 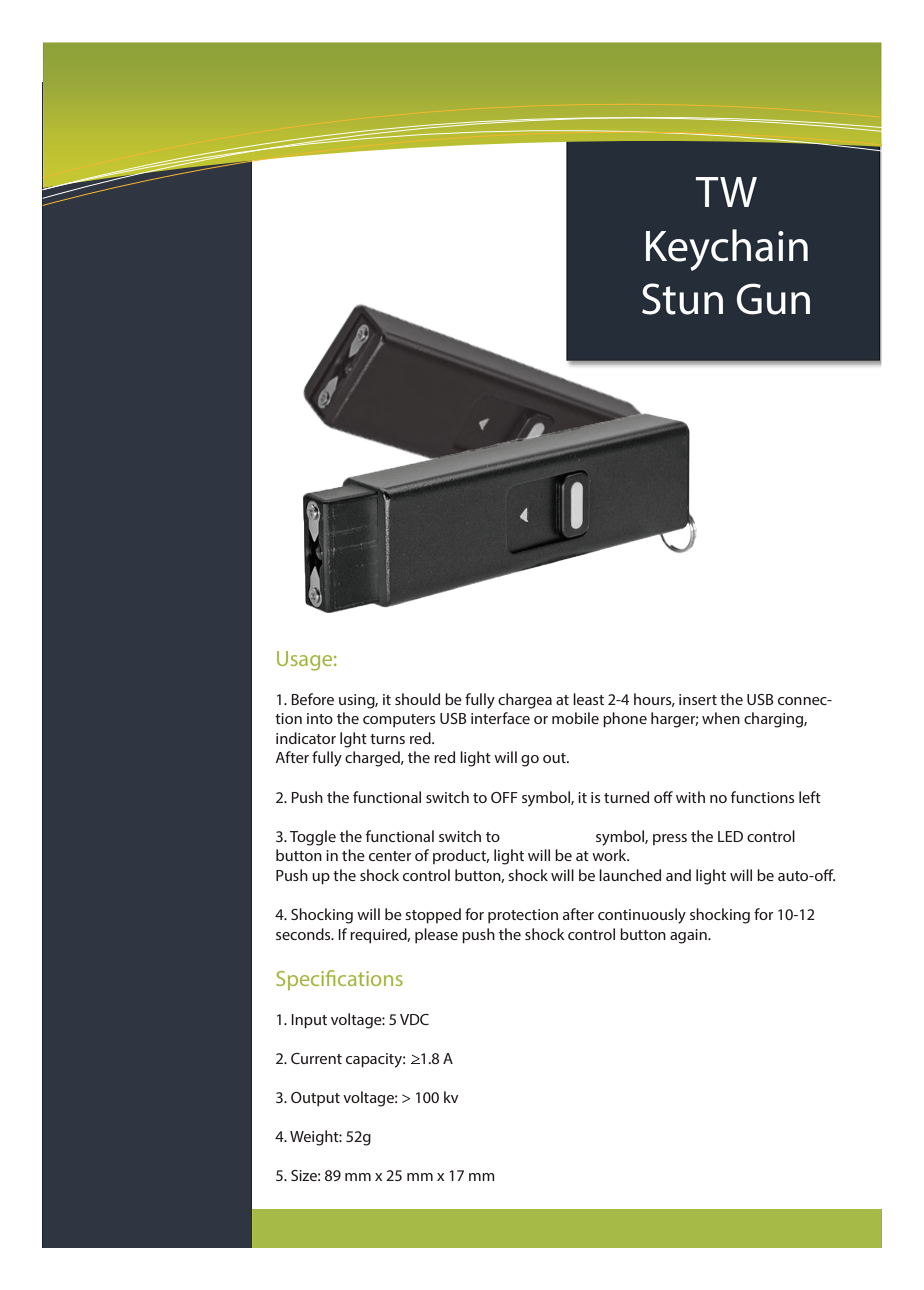 What do you see at coordinates (390, 856) in the document?
I see `center` at bounding box center [390, 856].
